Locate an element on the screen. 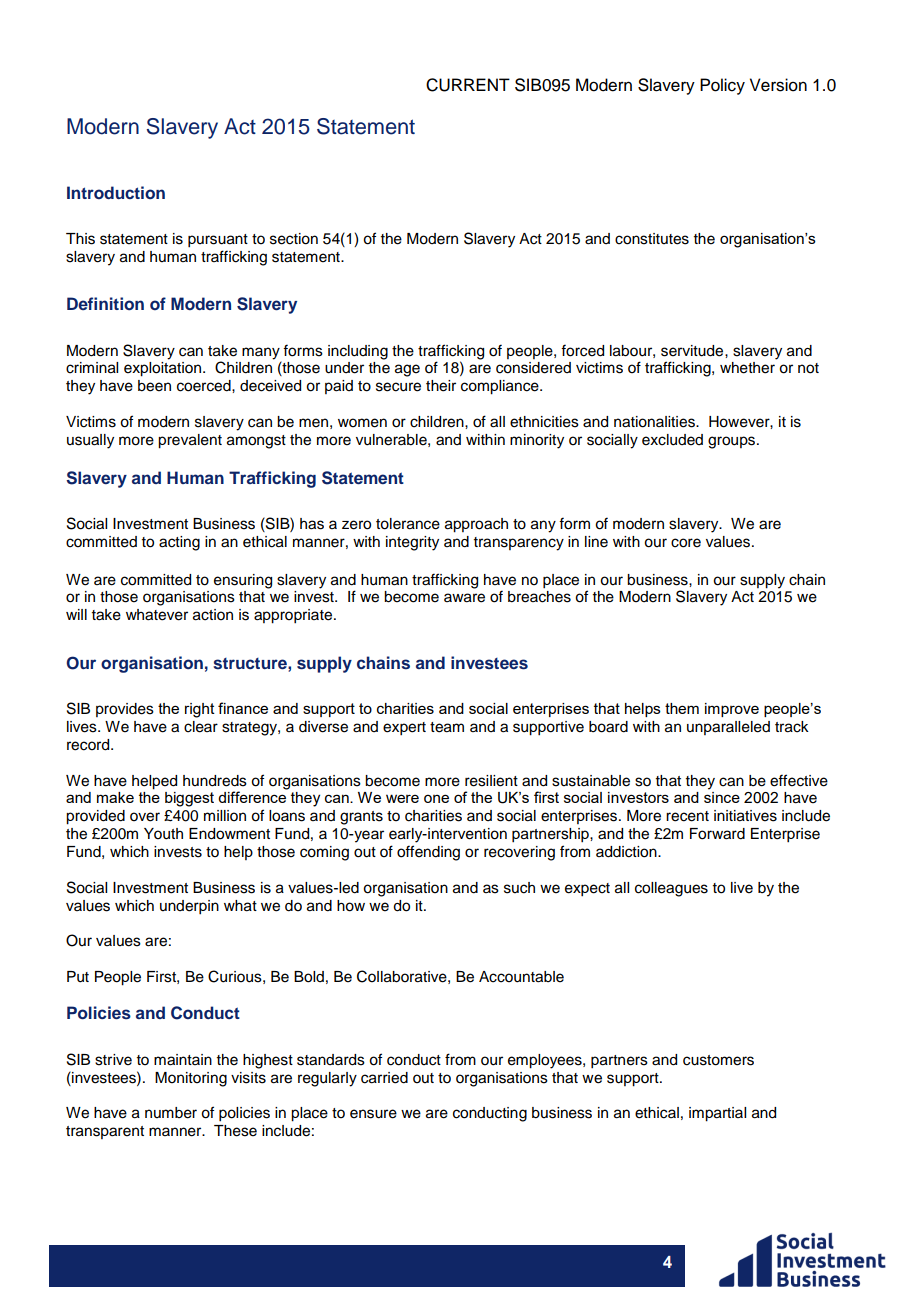 Image resolution: width=924 pixels, height=1308 pixels. exploitation is located at coordinates (164, 369).
